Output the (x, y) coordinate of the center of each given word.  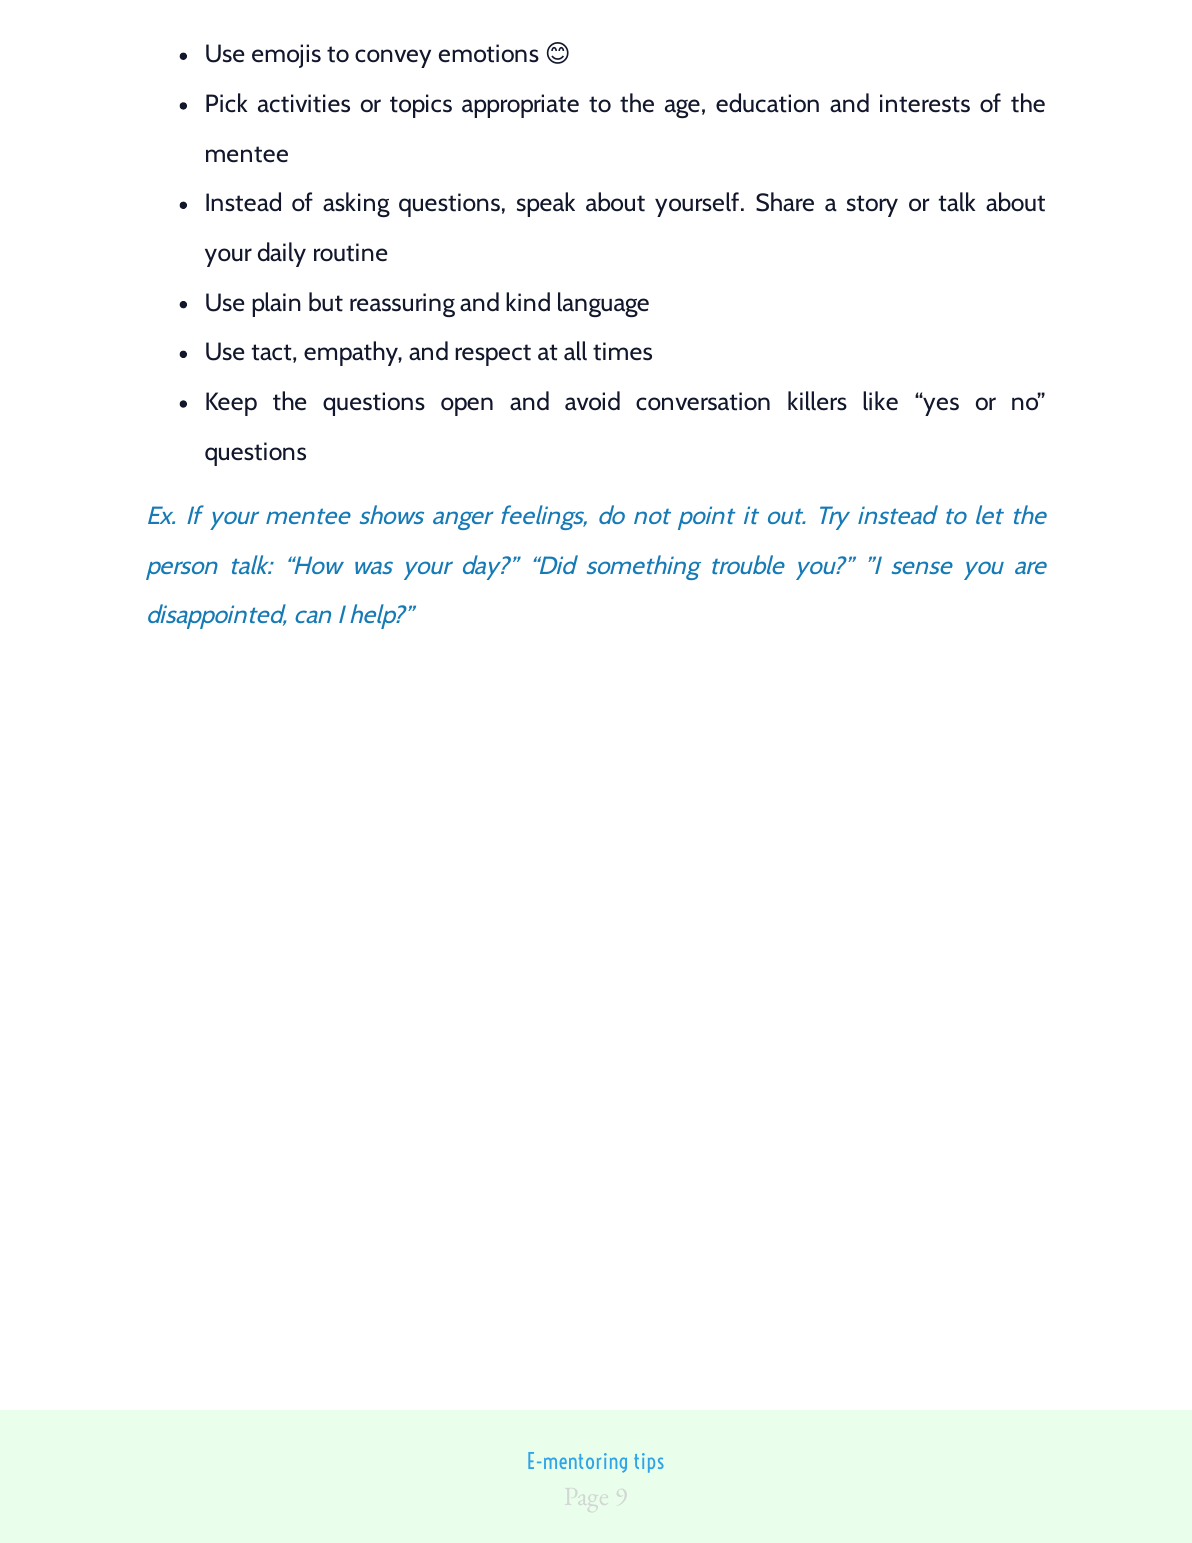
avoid (592, 401)
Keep (231, 404)
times (622, 351)
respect (493, 355)
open (467, 406)
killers (817, 401)
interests (925, 103)
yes (940, 406)
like (880, 401)
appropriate (520, 106)
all (575, 351)
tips (649, 1463)
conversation (703, 401)
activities (304, 103)
